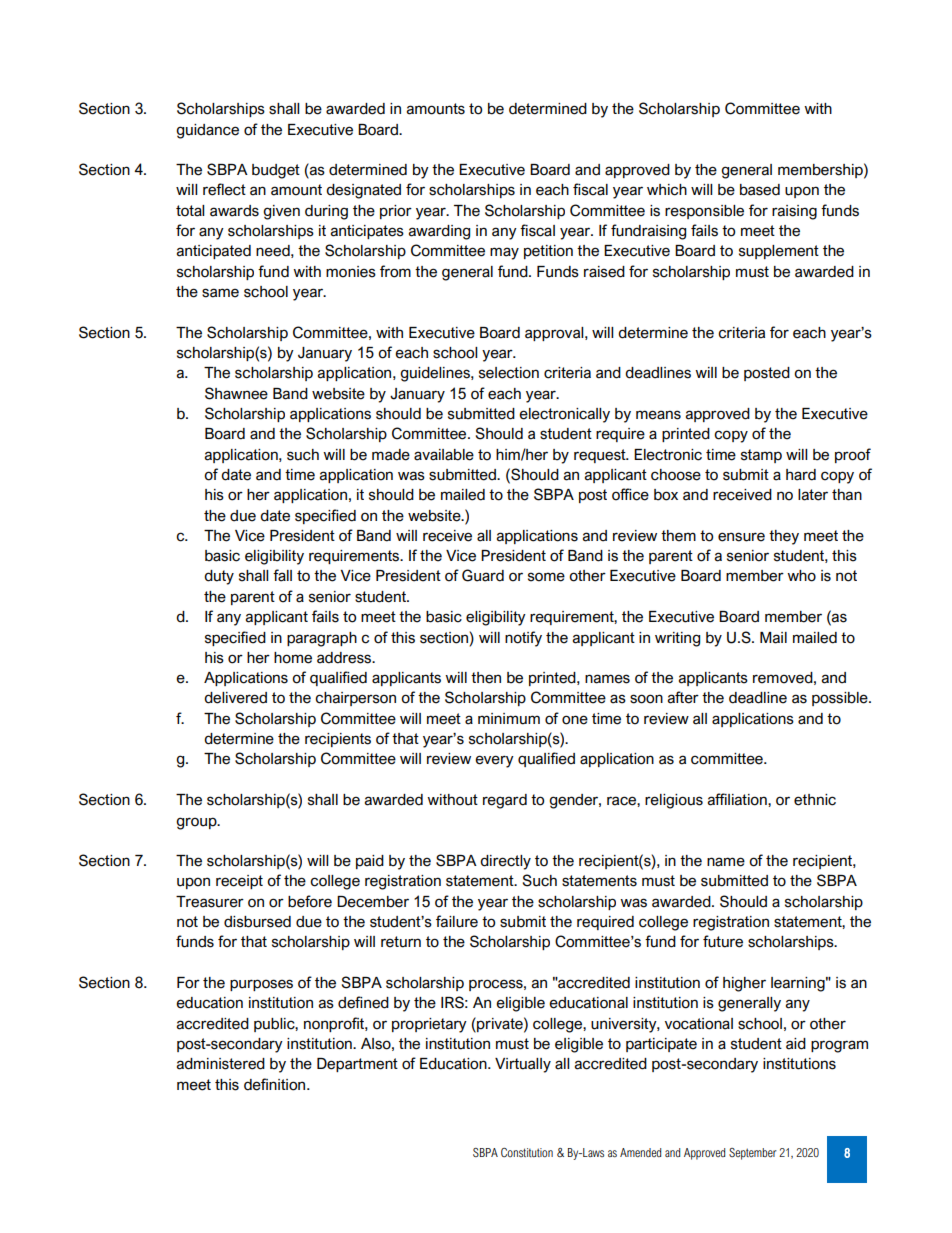 The image size is (952, 1233). What do you see at coordinates (276, 1084) in the document?
I see `definition` at bounding box center [276, 1084].
